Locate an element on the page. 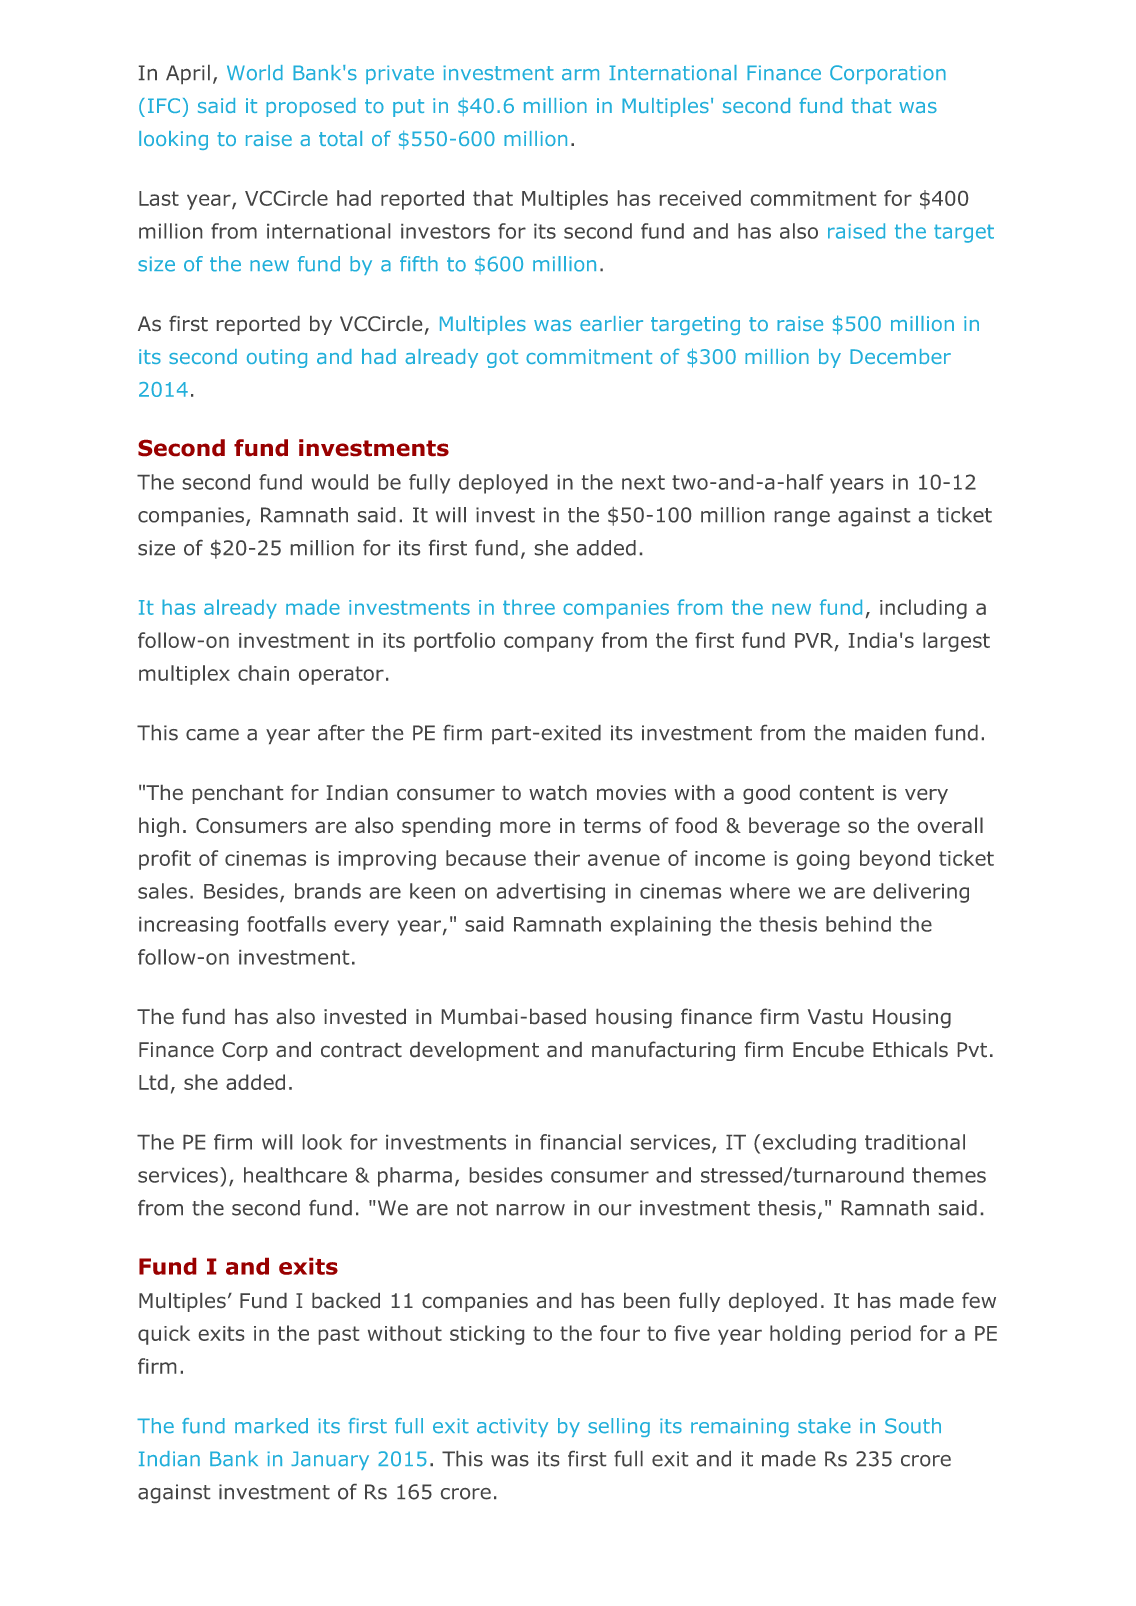  next is located at coordinates (643, 482).
